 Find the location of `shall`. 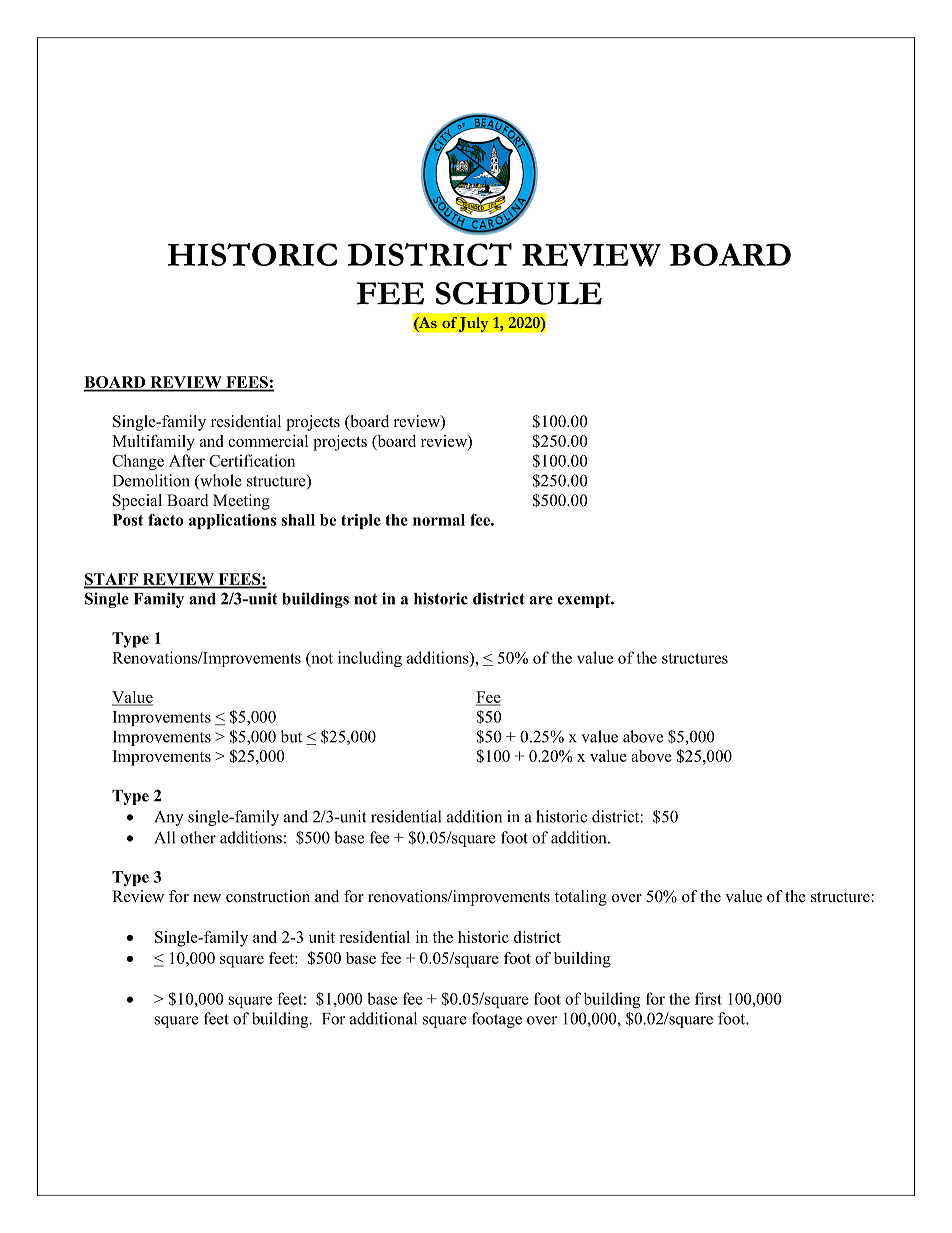

shall is located at coordinates (298, 520).
